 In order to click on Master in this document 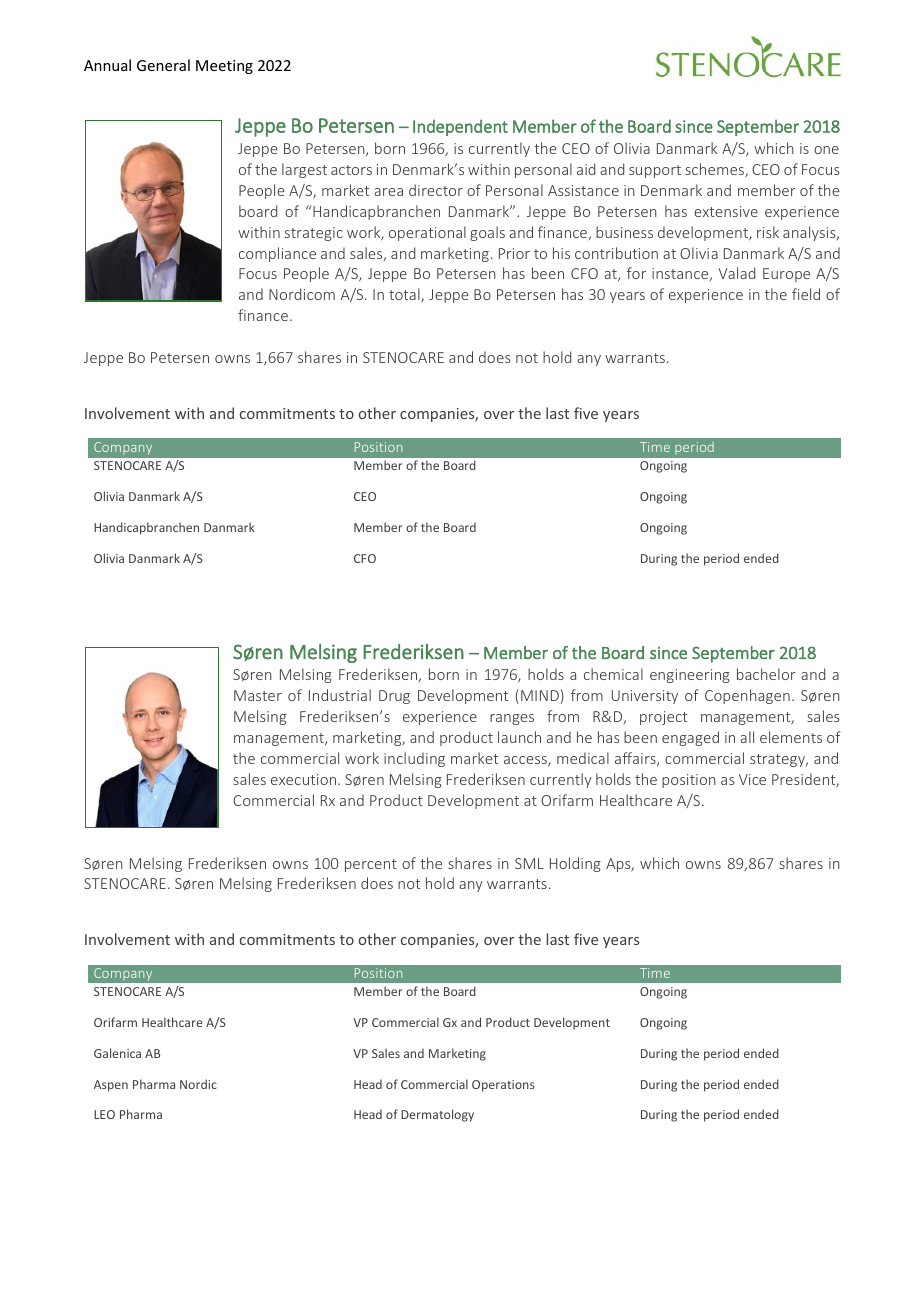, I will do `click(258, 695)`.
